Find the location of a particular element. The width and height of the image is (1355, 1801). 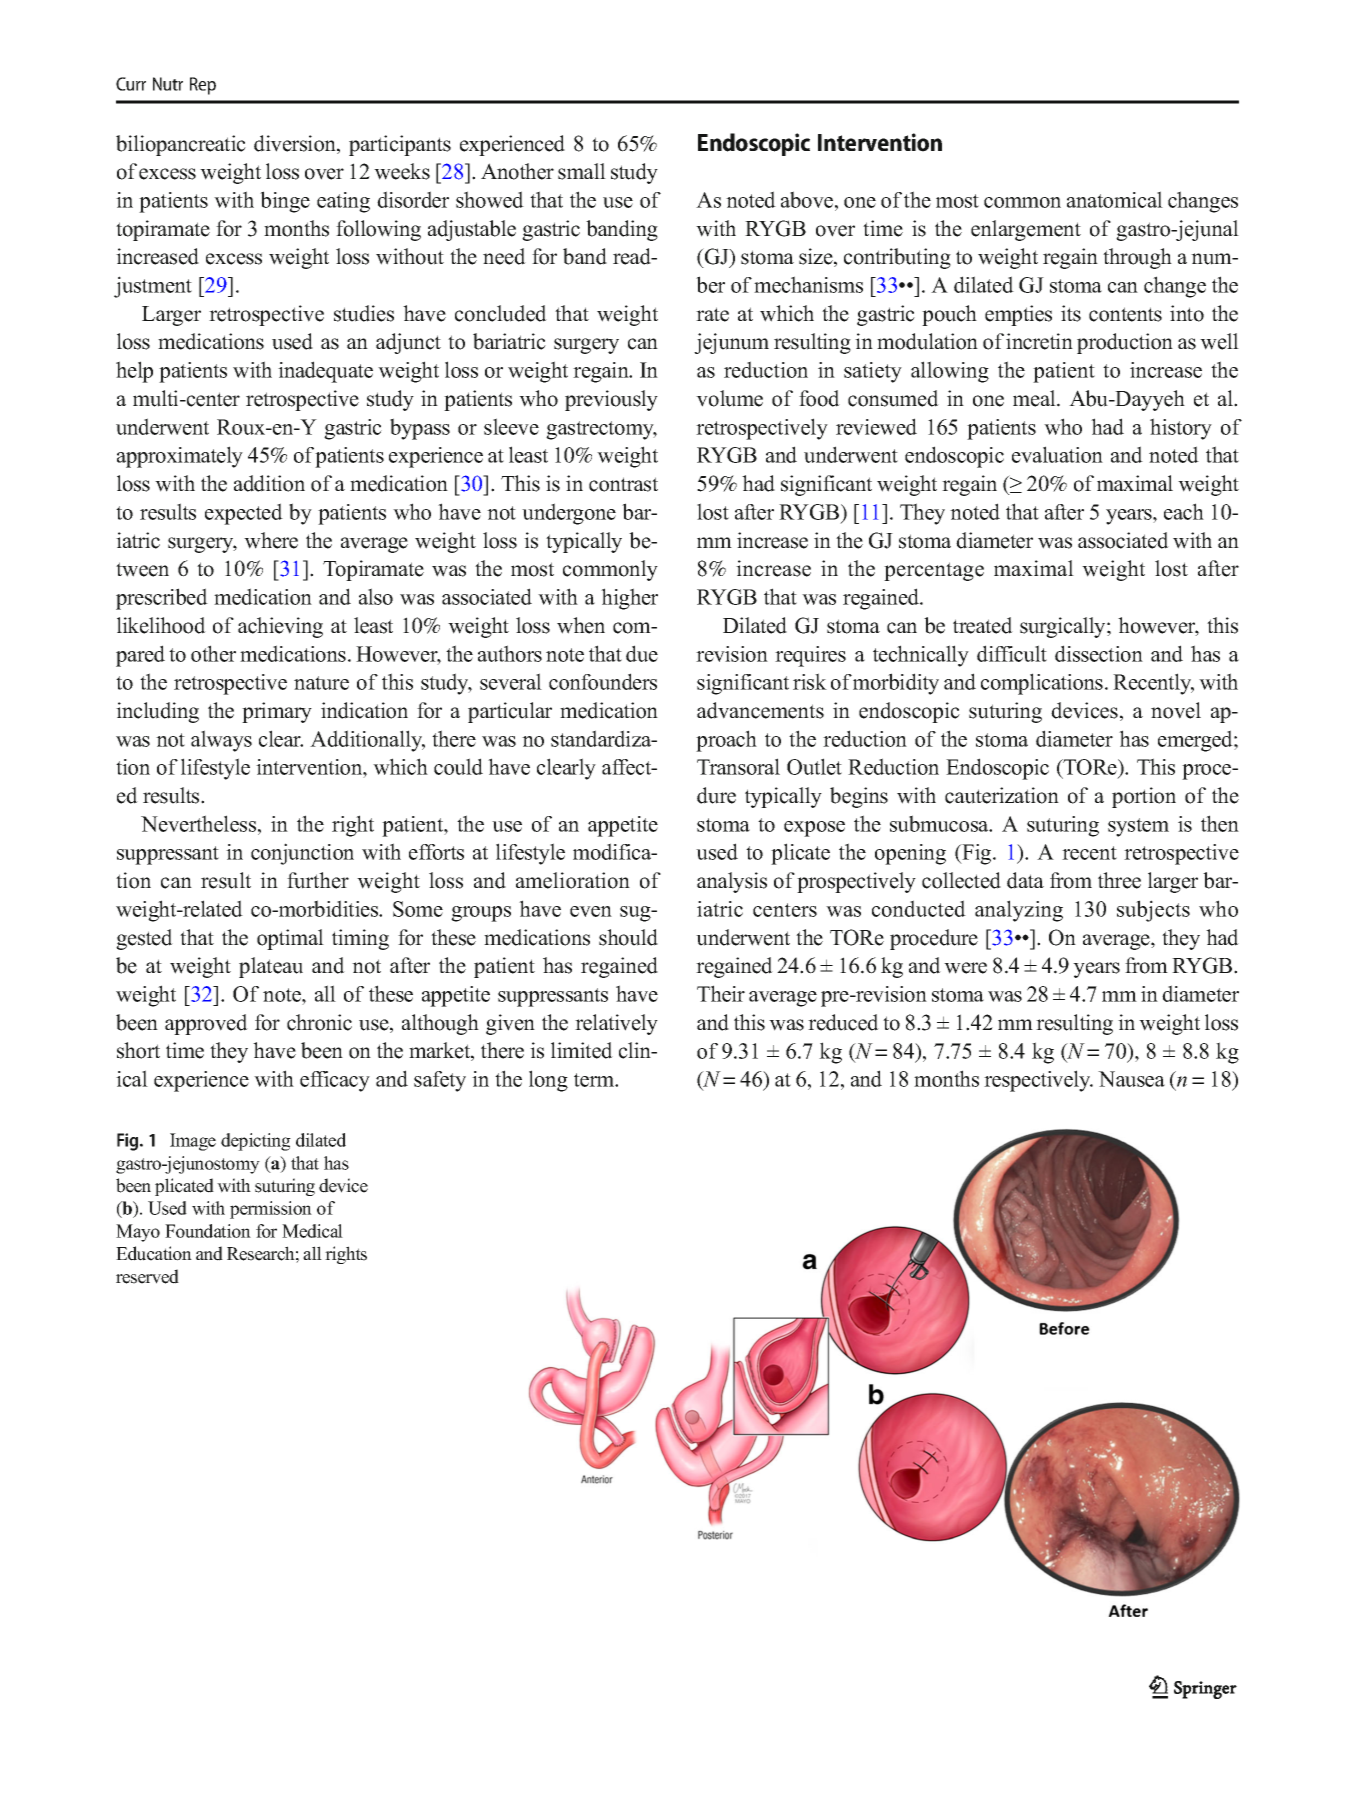

enlargement is located at coordinates (1026, 230).
